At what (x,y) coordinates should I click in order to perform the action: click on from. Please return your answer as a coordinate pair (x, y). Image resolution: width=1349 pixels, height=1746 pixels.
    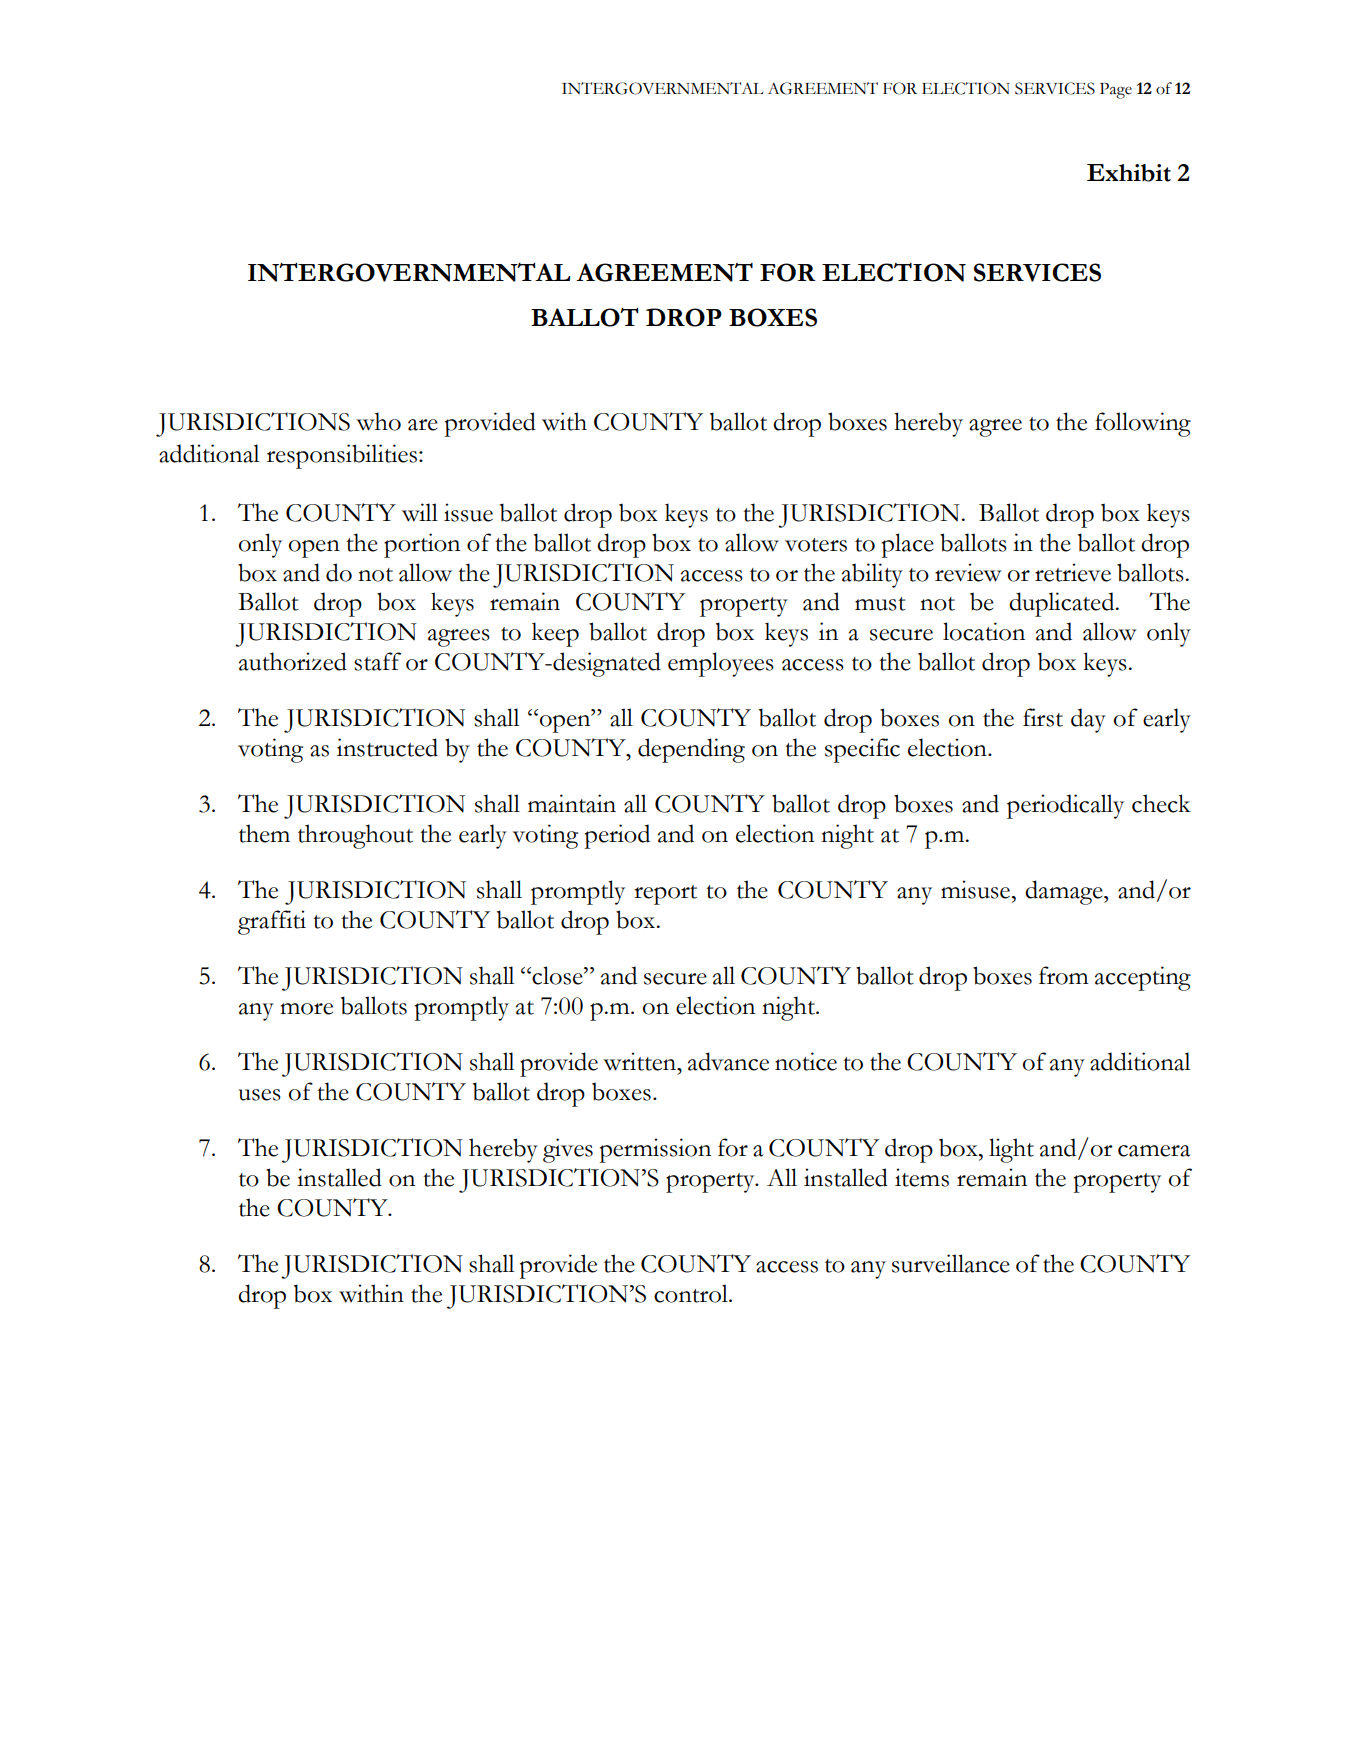
    Looking at the image, I should click on (1063, 975).
